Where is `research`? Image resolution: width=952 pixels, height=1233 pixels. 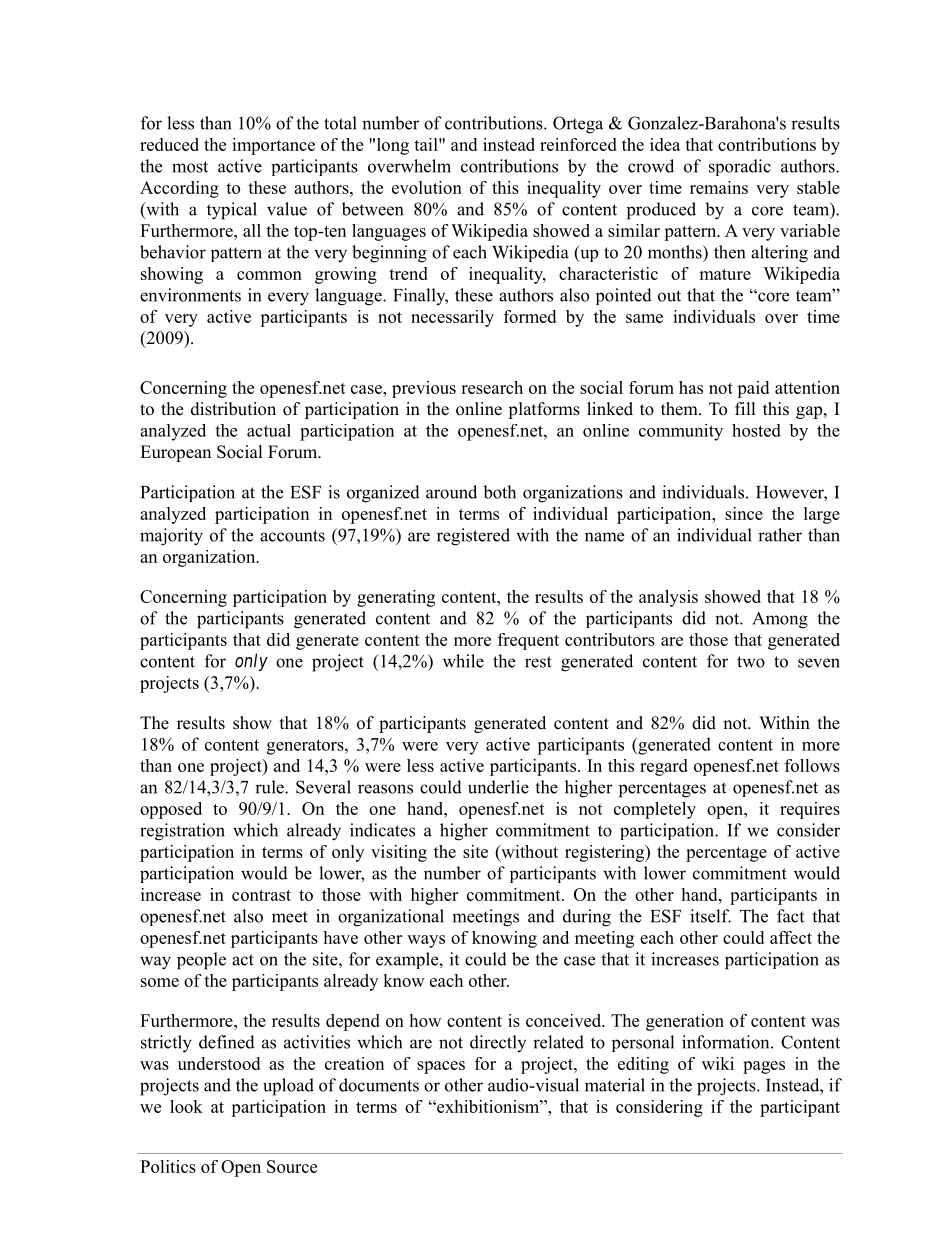
research is located at coordinates (492, 387).
